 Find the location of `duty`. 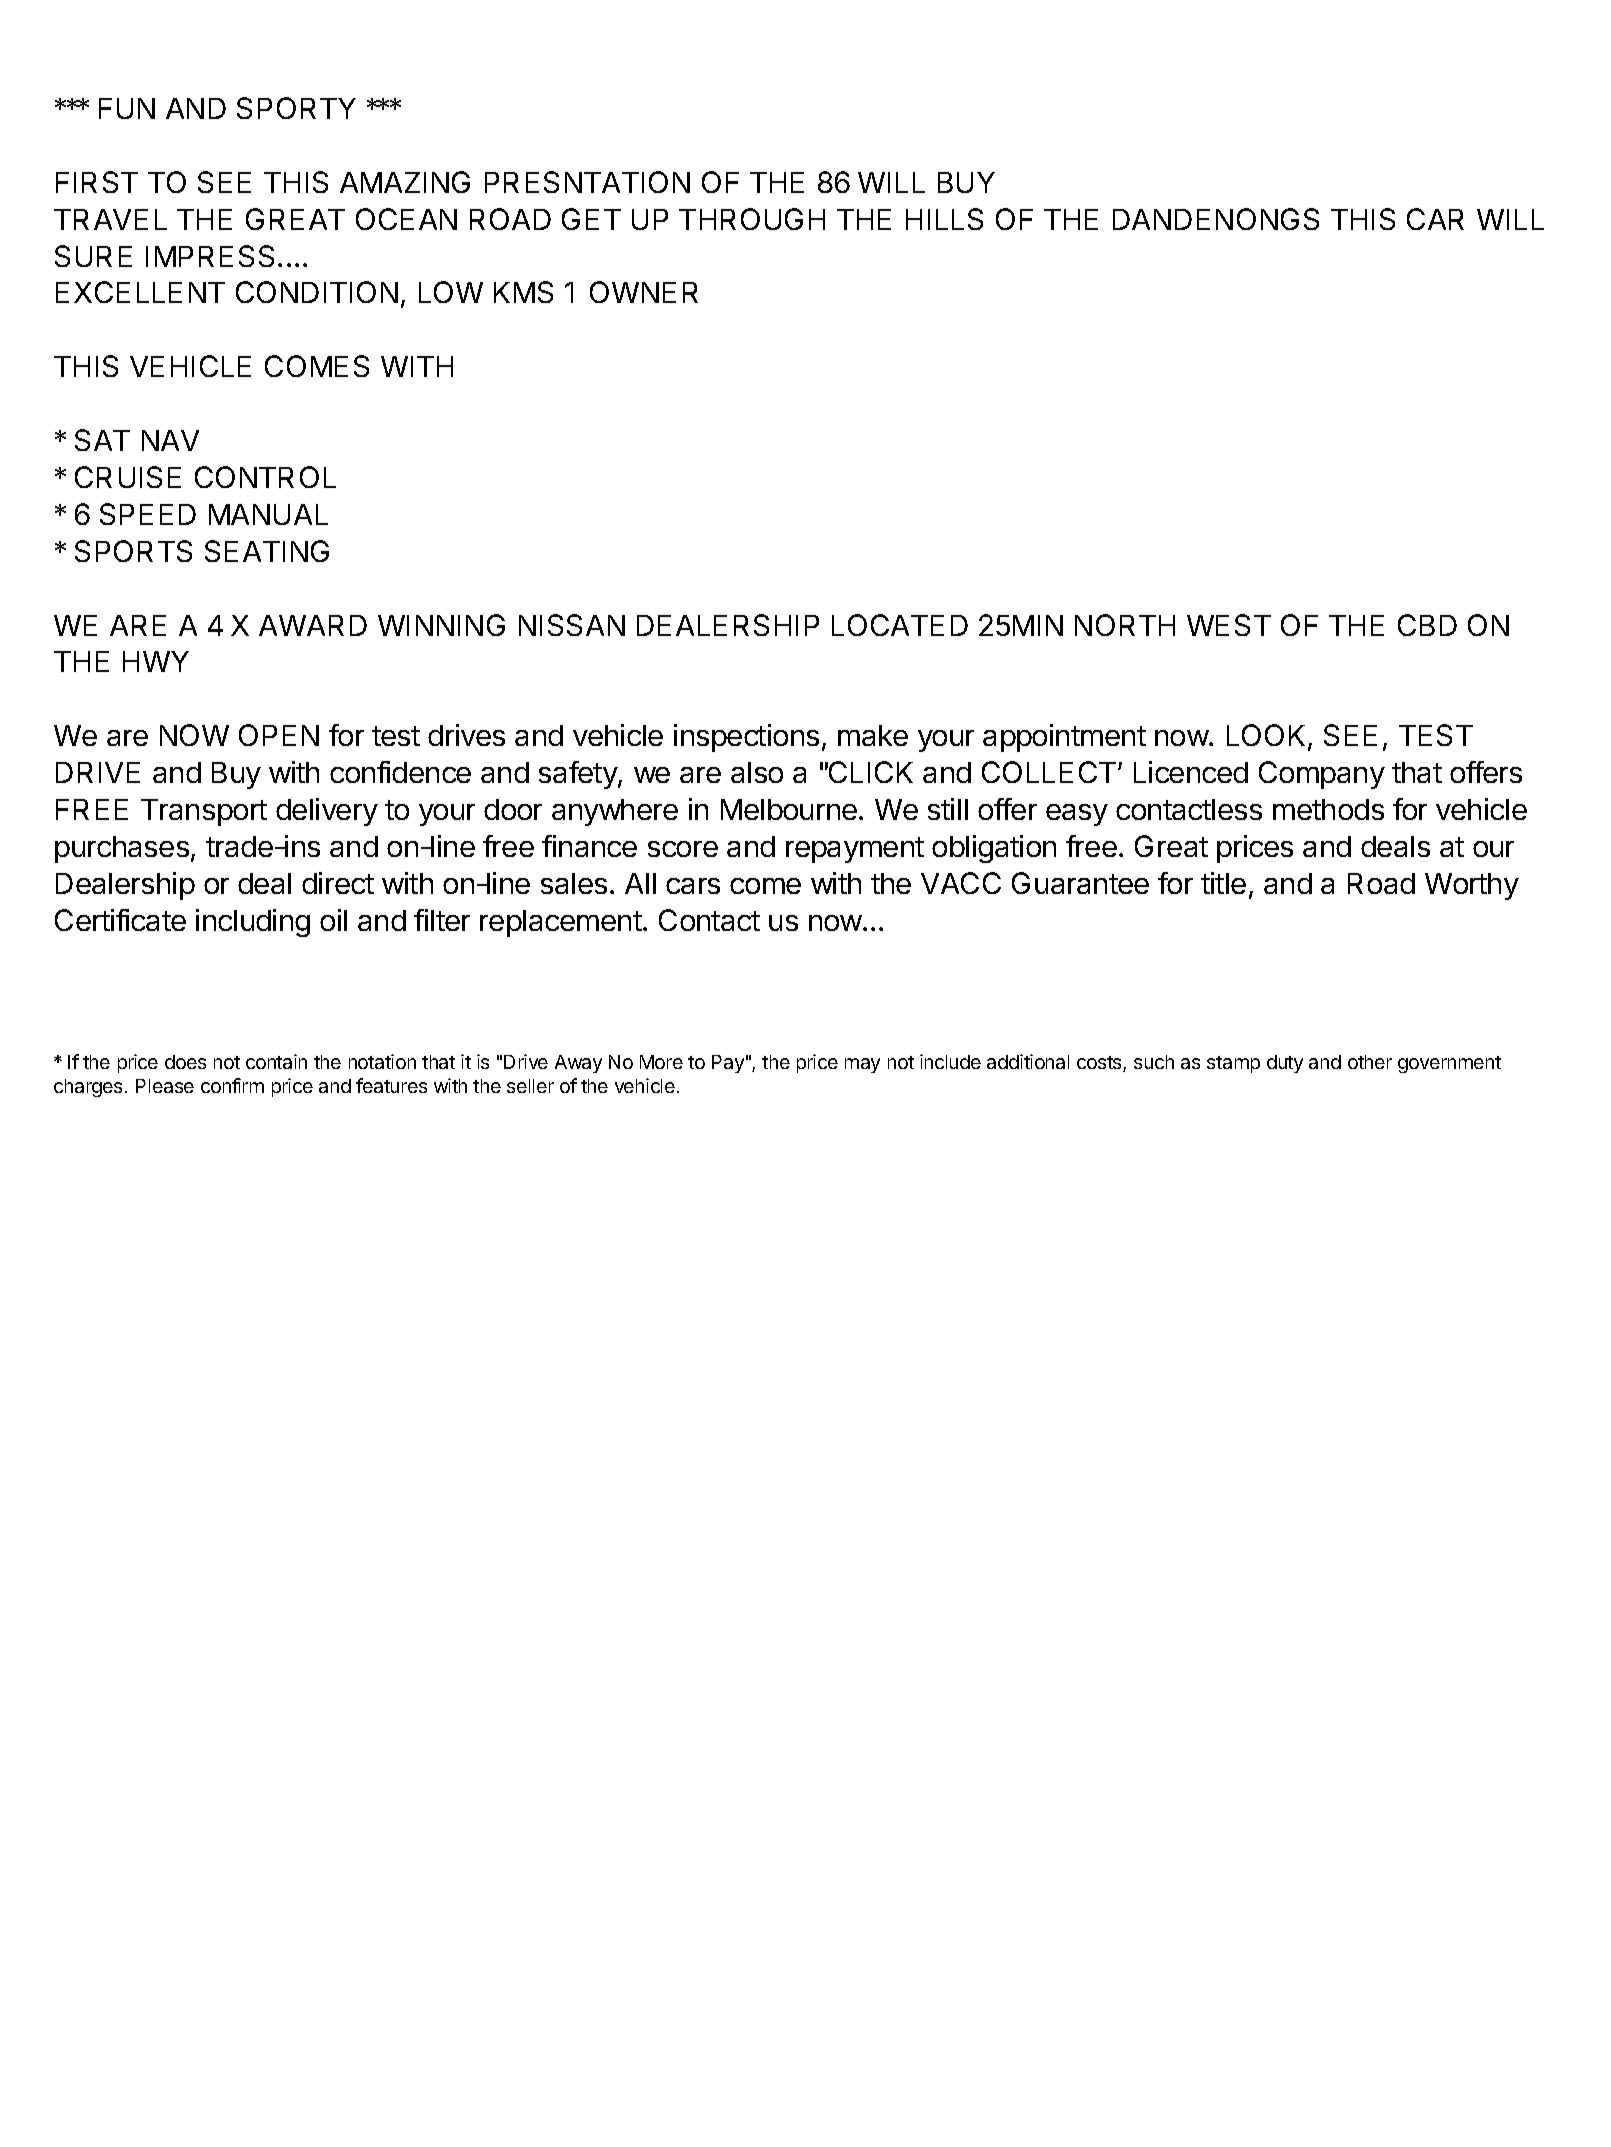

duty is located at coordinates (1285, 1064).
